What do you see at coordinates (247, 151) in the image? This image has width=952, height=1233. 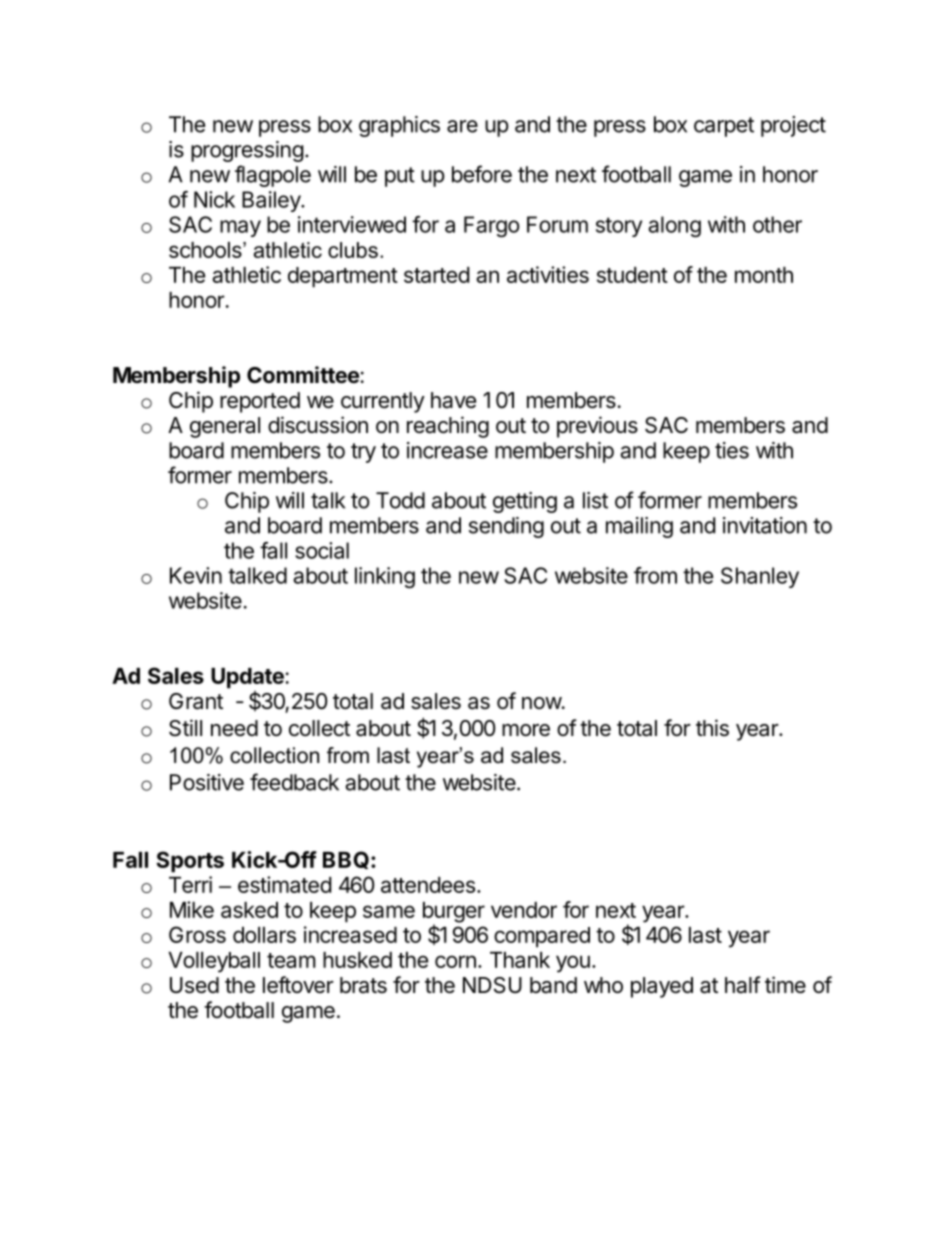 I see `progressing` at bounding box center [247, 151].
